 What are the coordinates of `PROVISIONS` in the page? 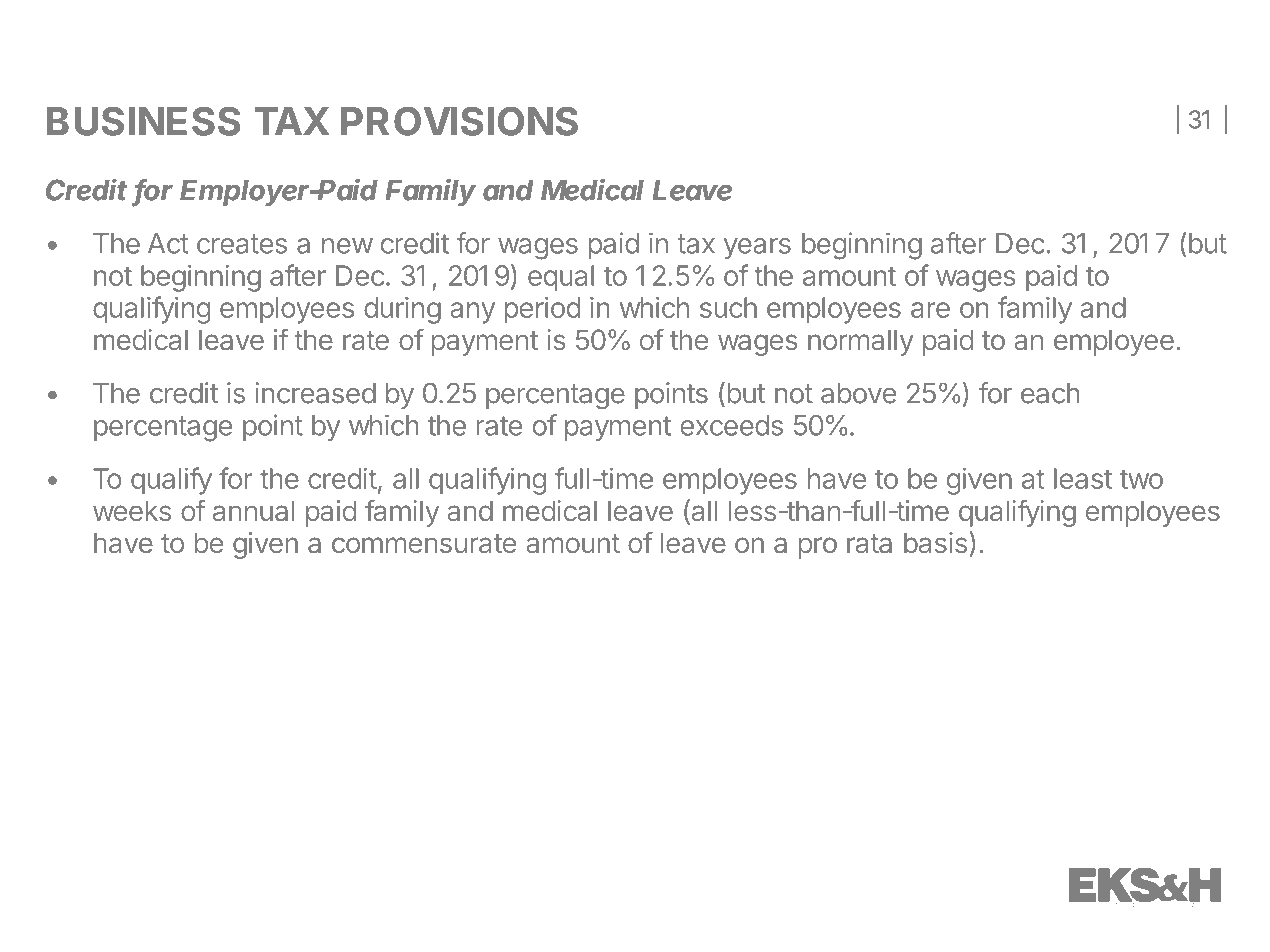 It's located at (459, 121).
